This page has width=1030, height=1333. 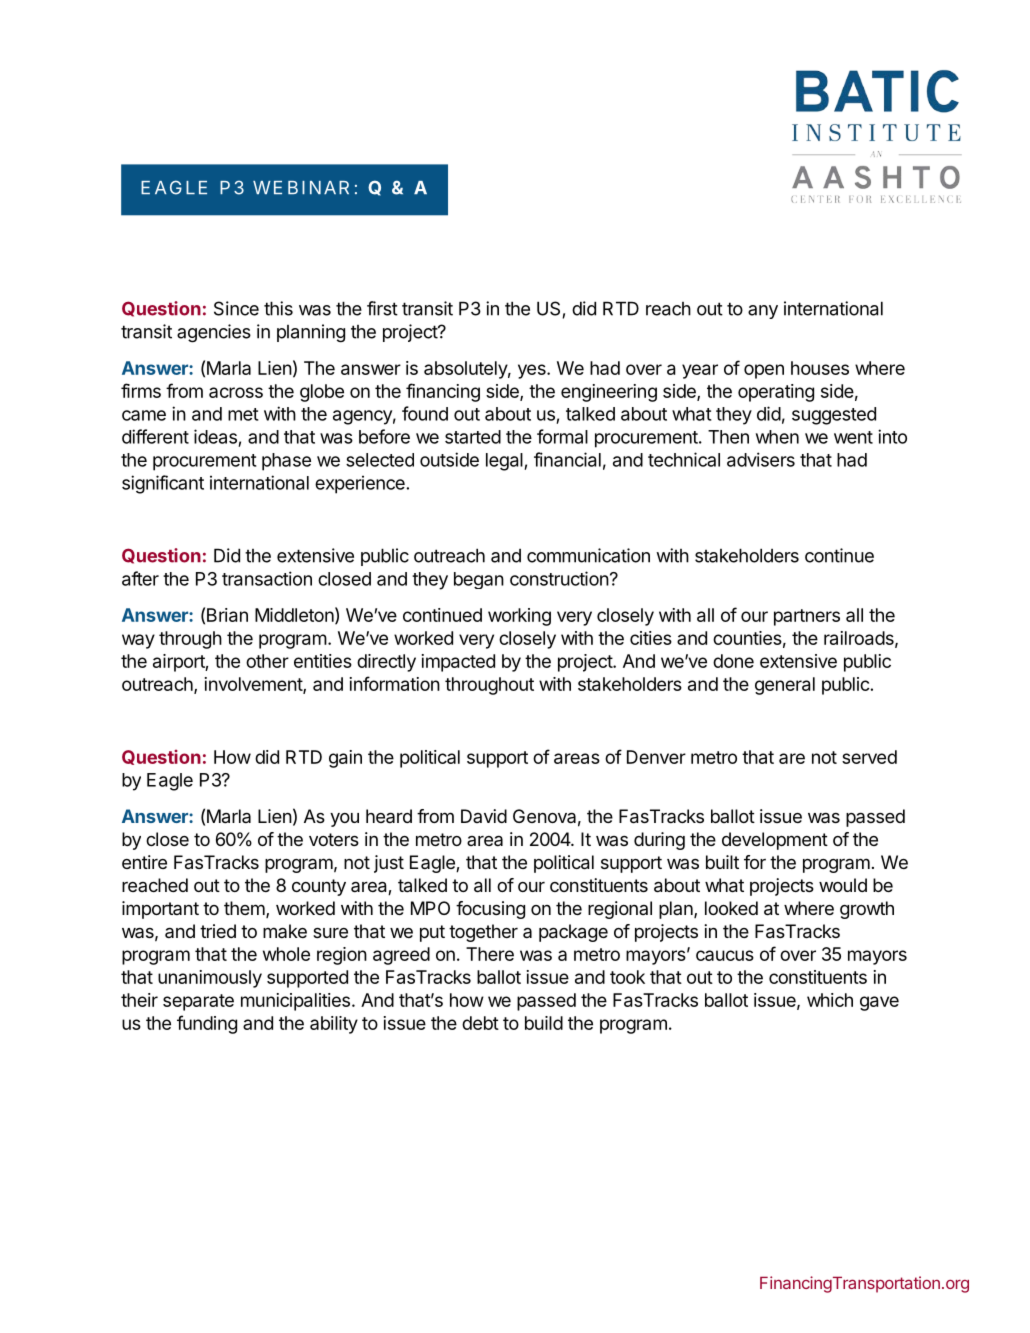 What do you see at coordinates (519, 617) in the page?
I see `working` at bounding box center [519, 617].
